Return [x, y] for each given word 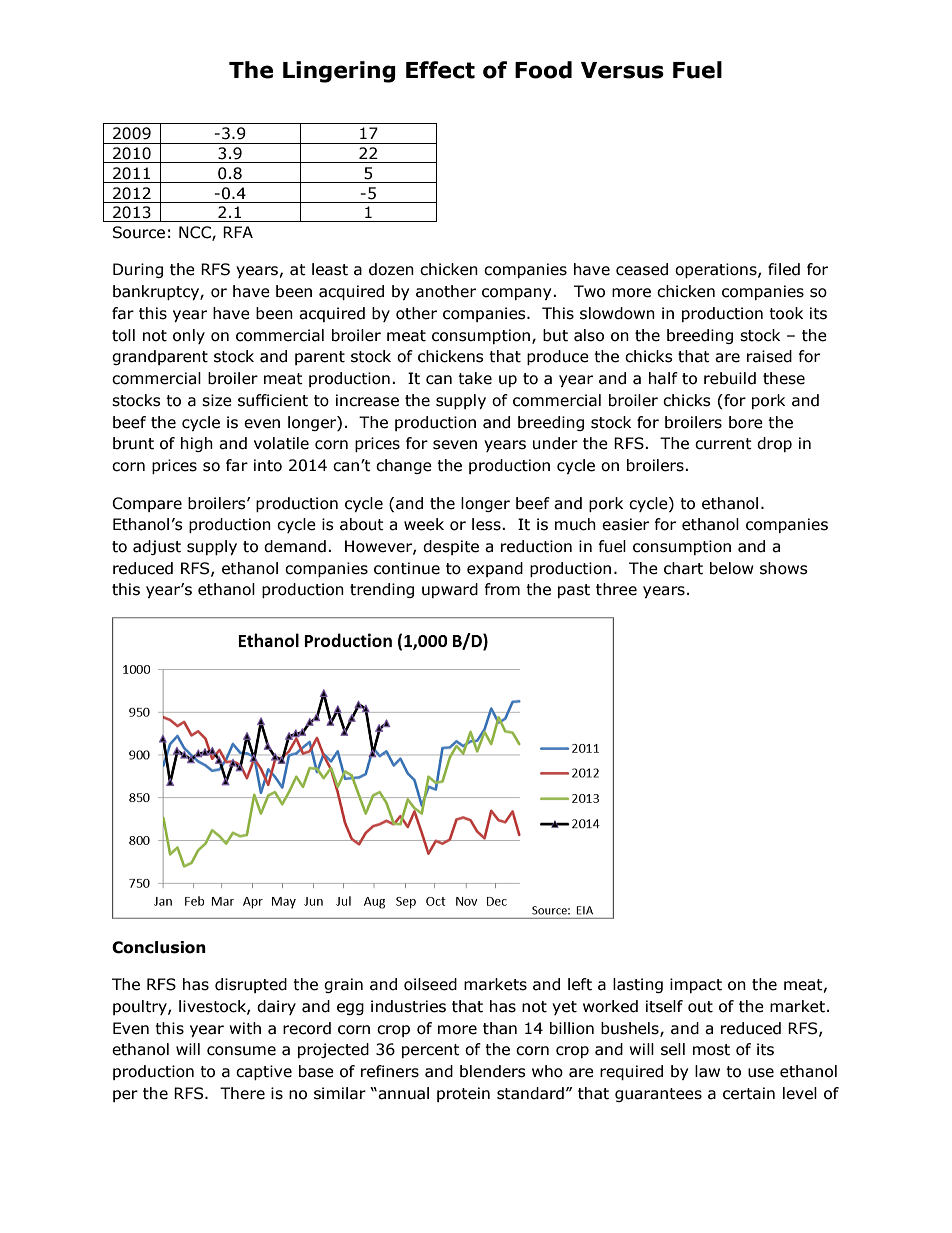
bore [746, 422]
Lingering [339, 72]
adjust [157, 547]
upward [450, 590]
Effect [440, 70]
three [616, 589]
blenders [493, 1071]
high [197, 444]
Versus [622, 70]
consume [241, 1051]
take [475, 378]
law [707, 1071]
